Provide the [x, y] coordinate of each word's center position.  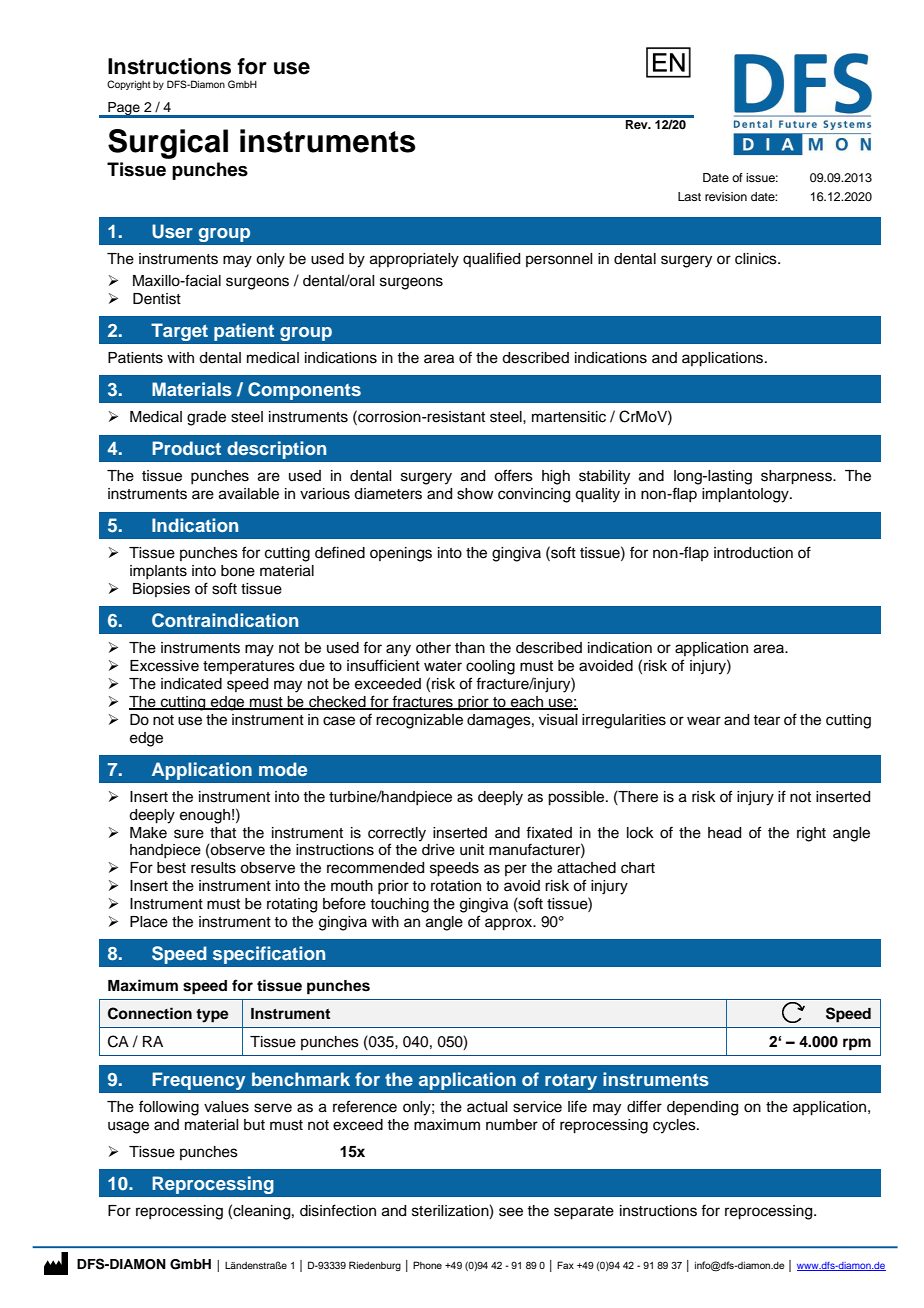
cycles [675, 1126]
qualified [491, 259]
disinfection [338, 1210]
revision [726, 196]
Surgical [168, 144]
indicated [191, 684]
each [527, 703]
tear [766, 720]
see [511, 1212]
